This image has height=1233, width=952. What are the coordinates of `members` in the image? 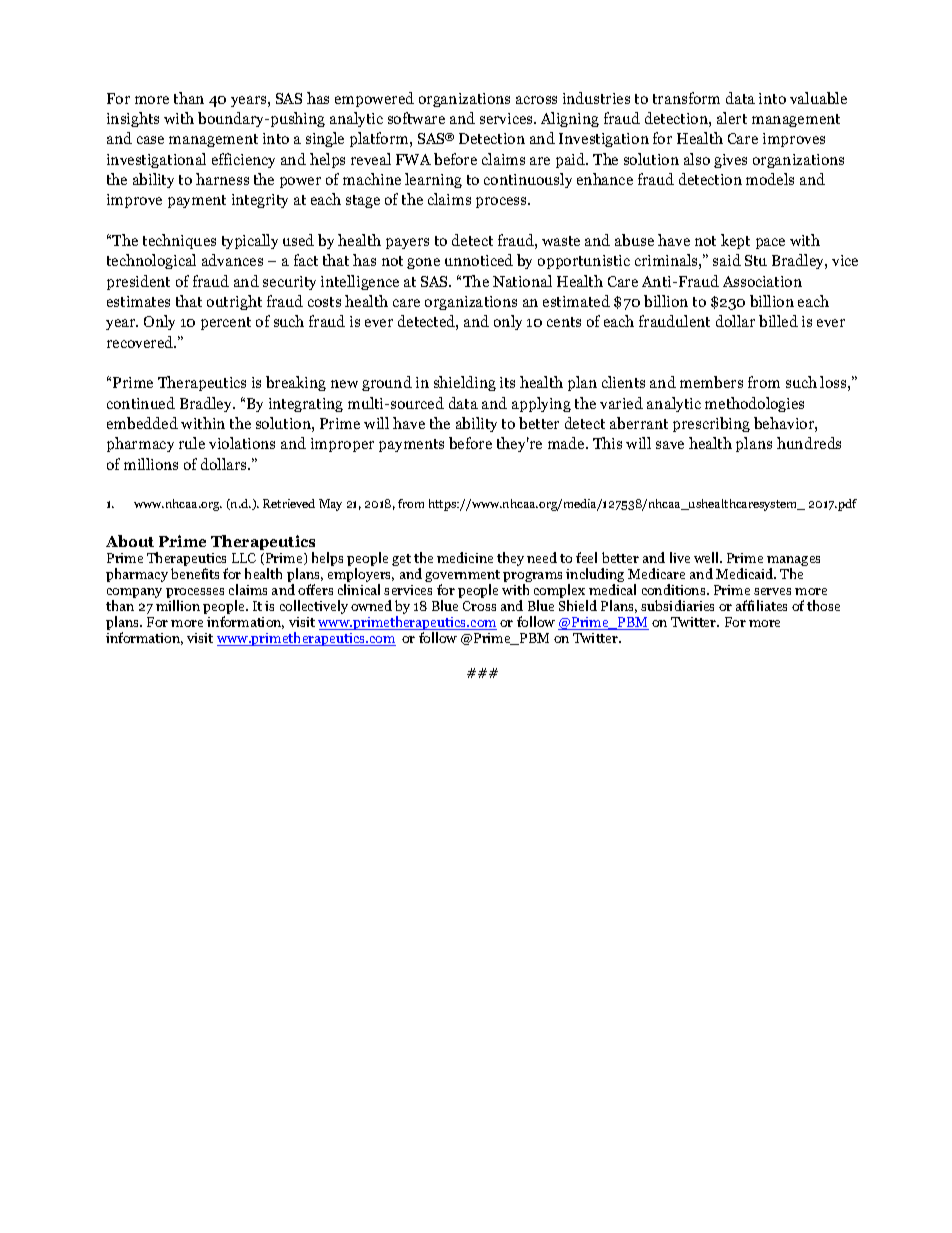 It's located at (711, 382).
